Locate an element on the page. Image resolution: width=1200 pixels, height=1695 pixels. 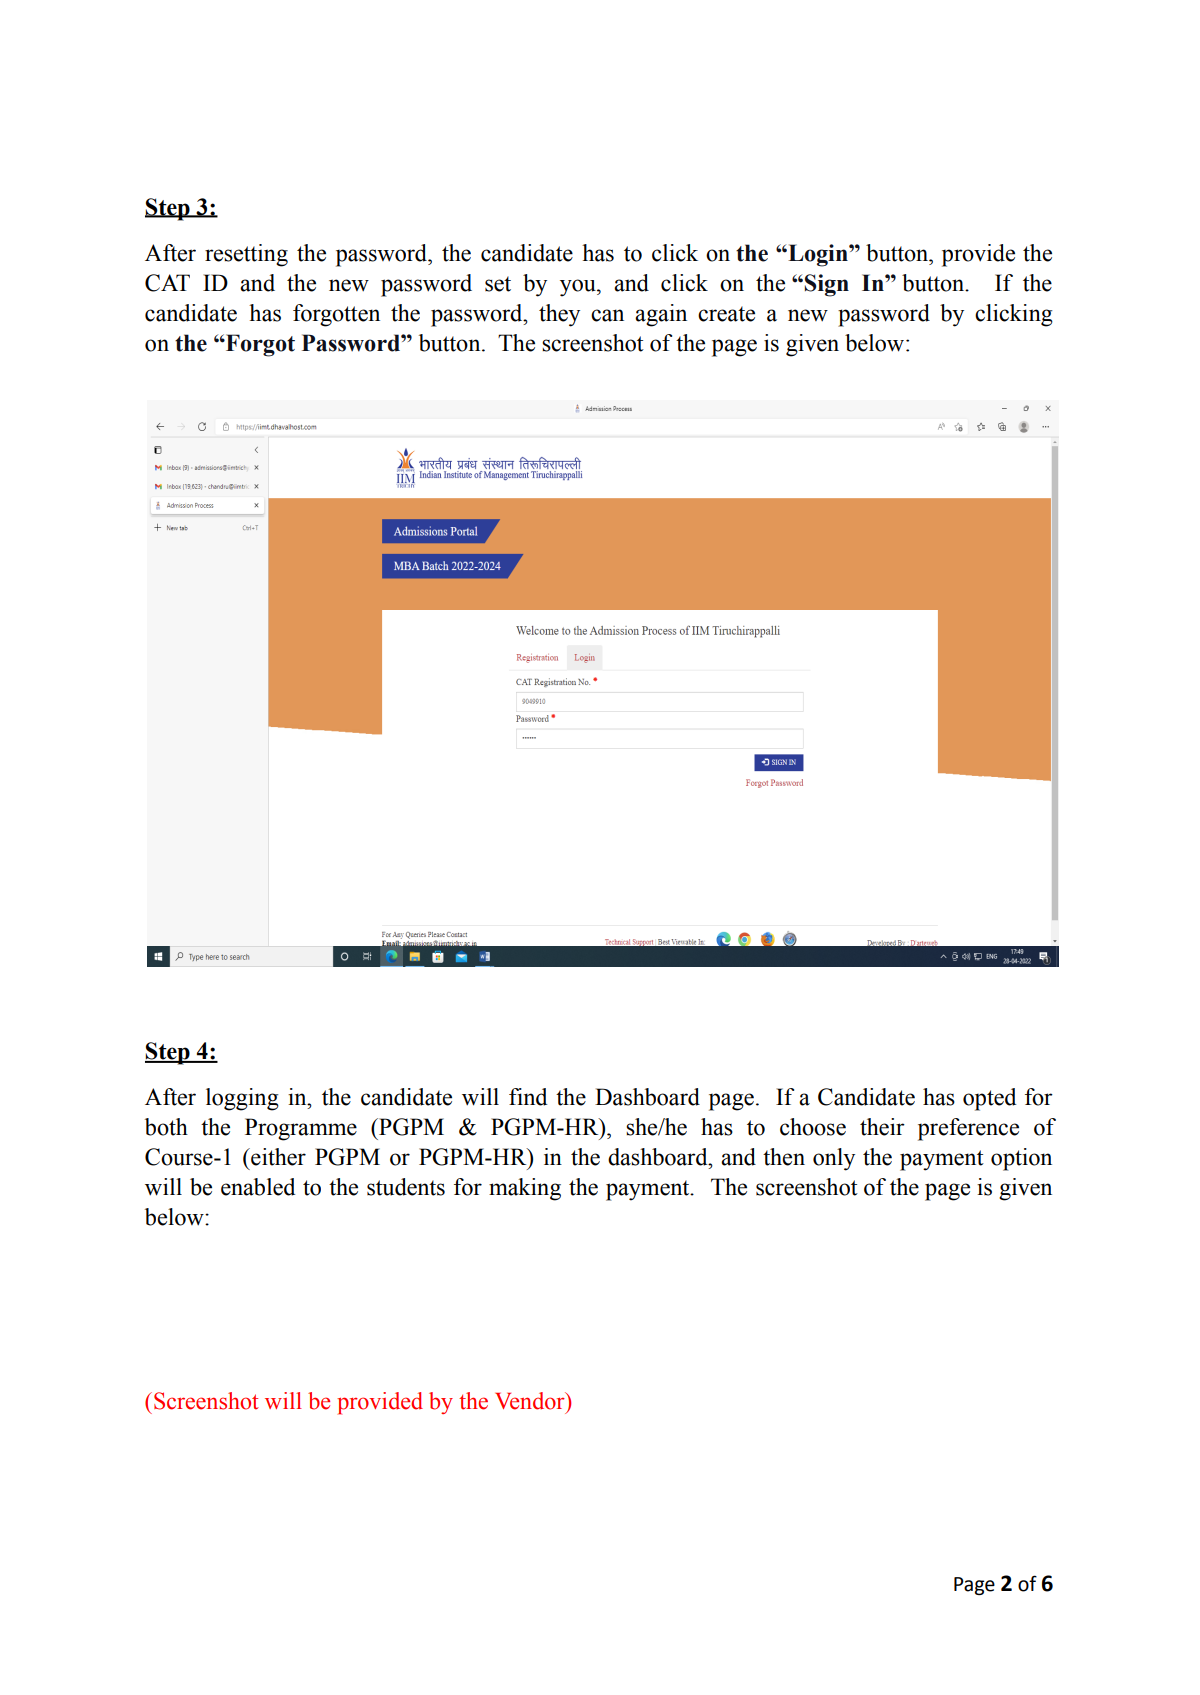
students is located at coordinates (406, 1187).
